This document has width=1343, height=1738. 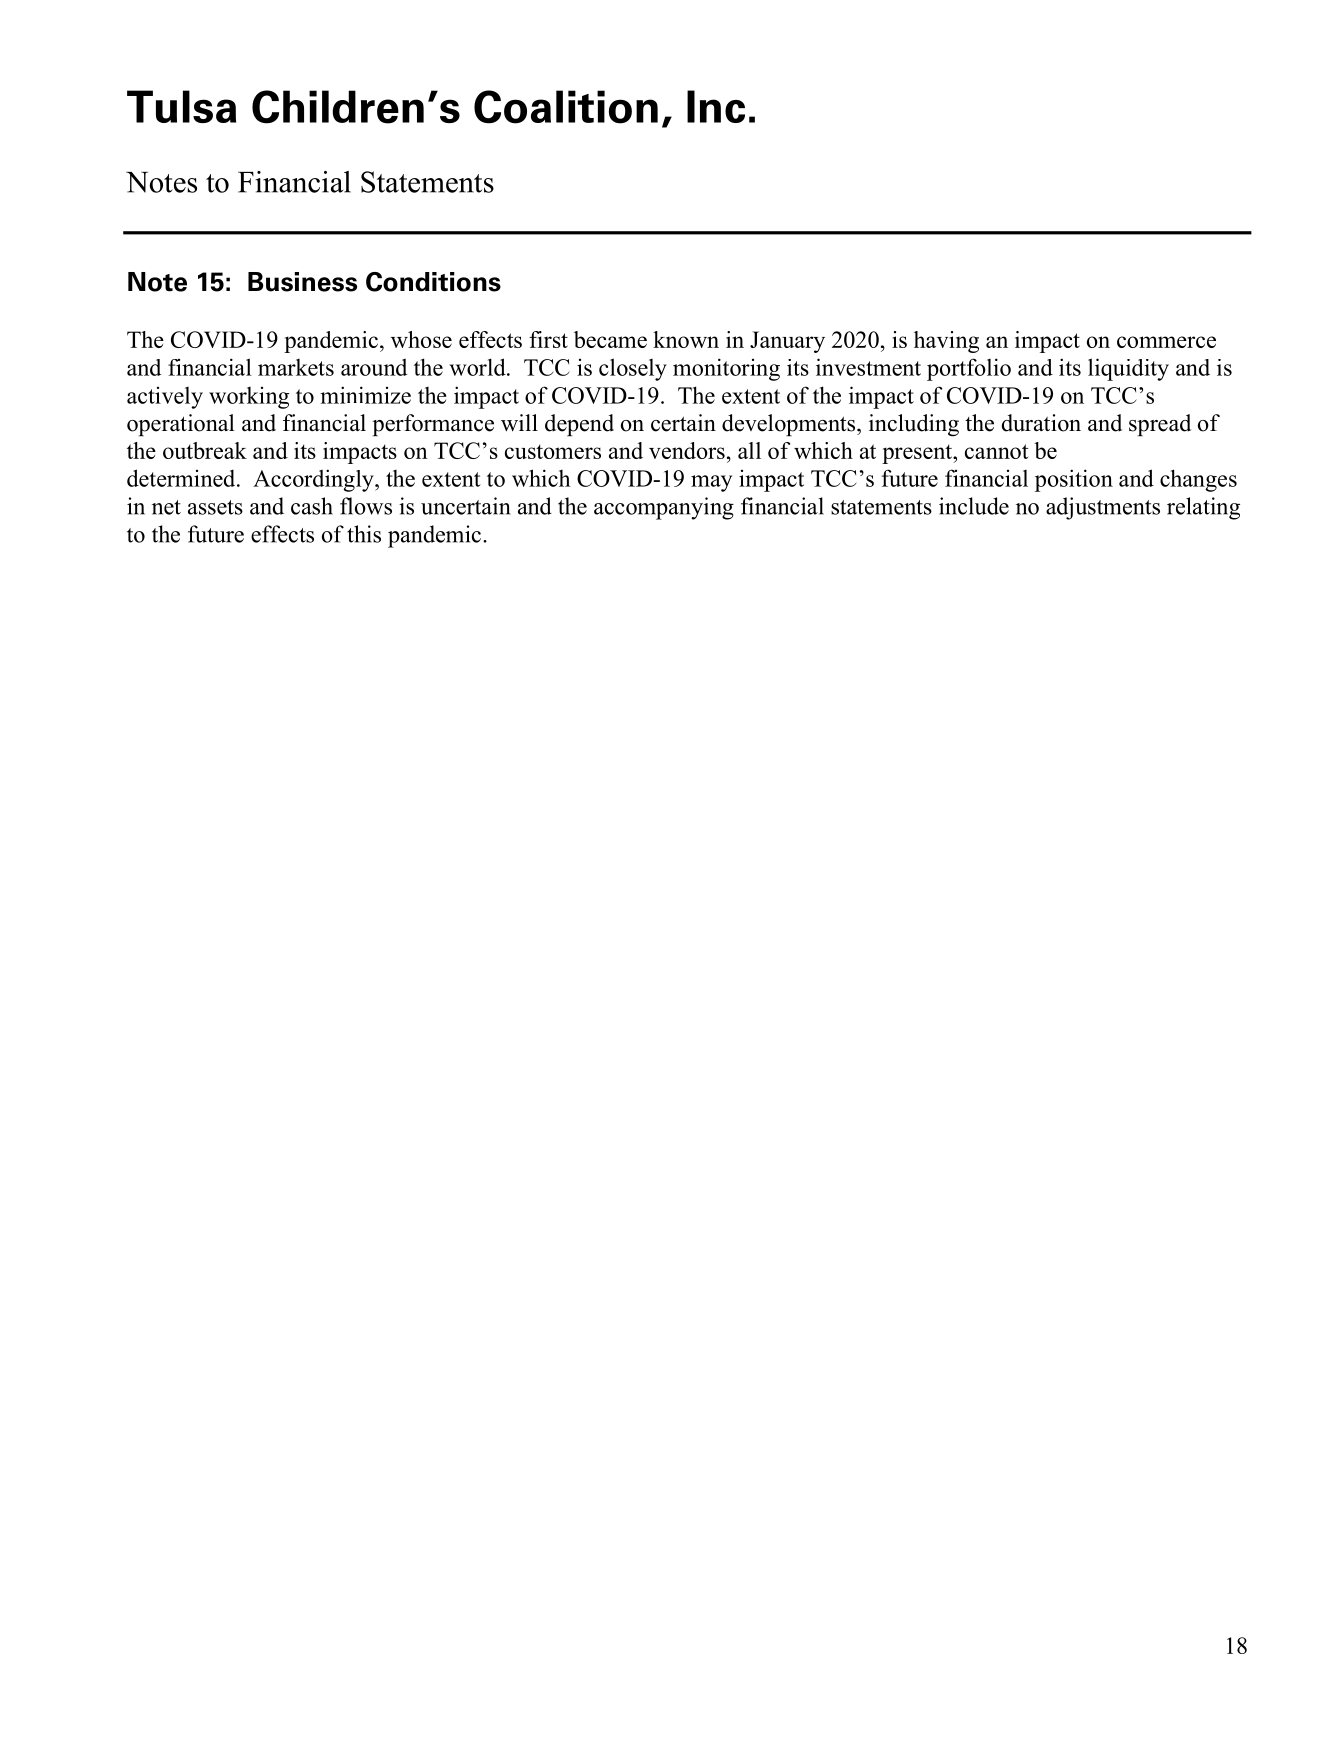 What do you see at coordinates (312, 506) in the document?
I see `cash` at bounding box center [312, 506].
